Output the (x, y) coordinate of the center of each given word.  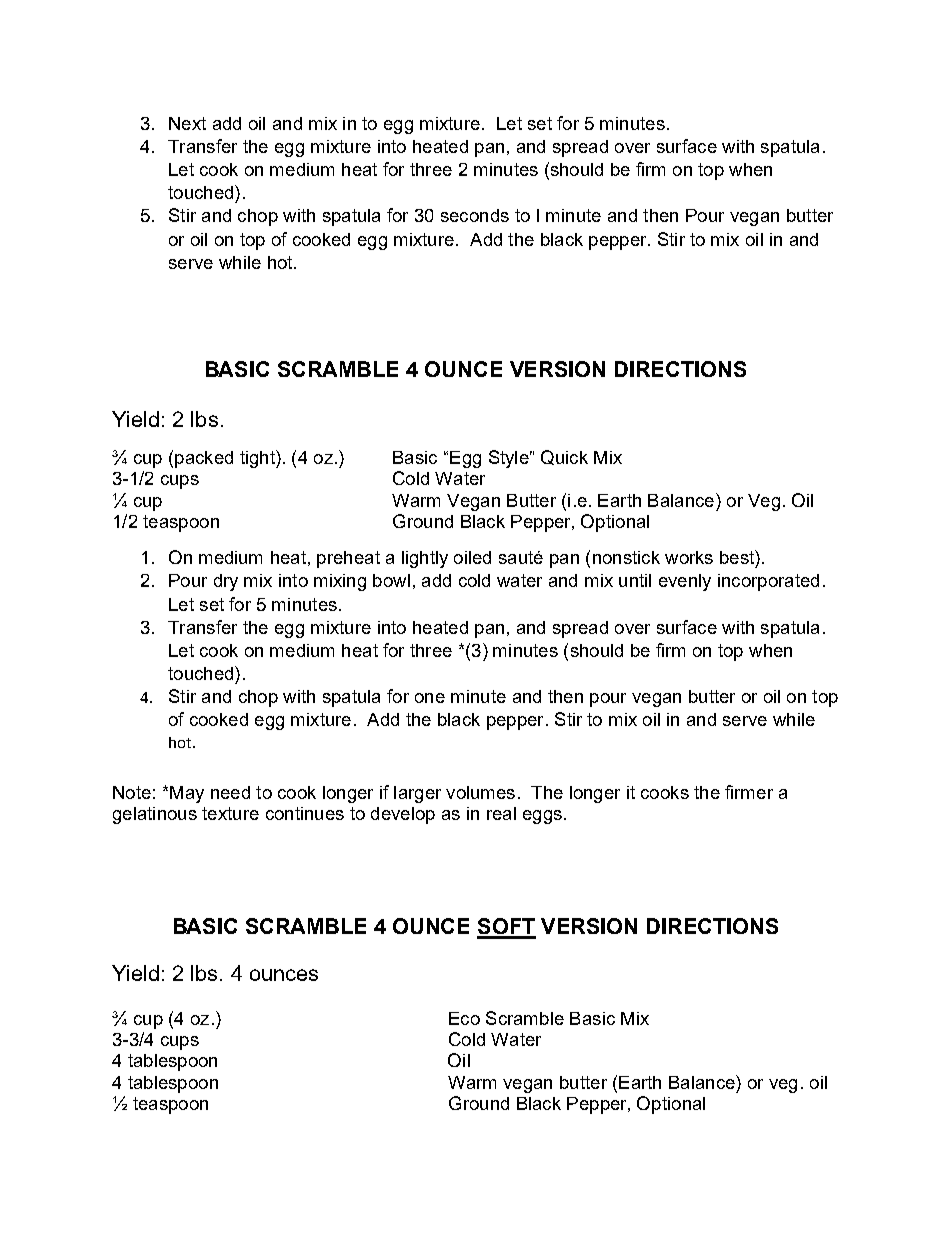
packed (204, 459)
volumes (480, 792)
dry (226, 582)
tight (258, 459)
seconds (475, 215)
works (689, 557)
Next (187, 123)
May (187, 794)
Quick (564, 457)
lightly (425, 559)
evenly (685, 582)
